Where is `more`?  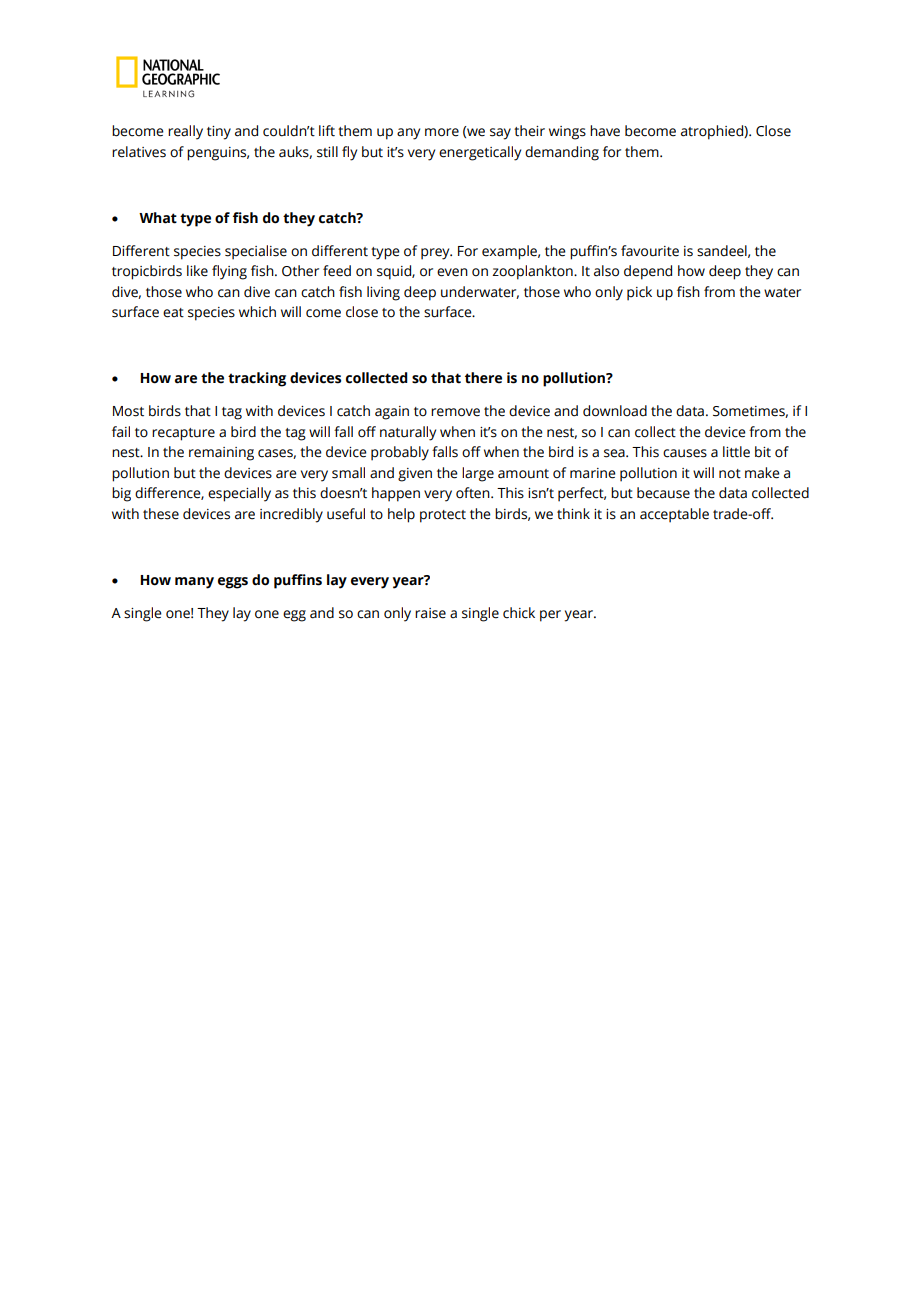
more is located at coordinates (442, 132).
